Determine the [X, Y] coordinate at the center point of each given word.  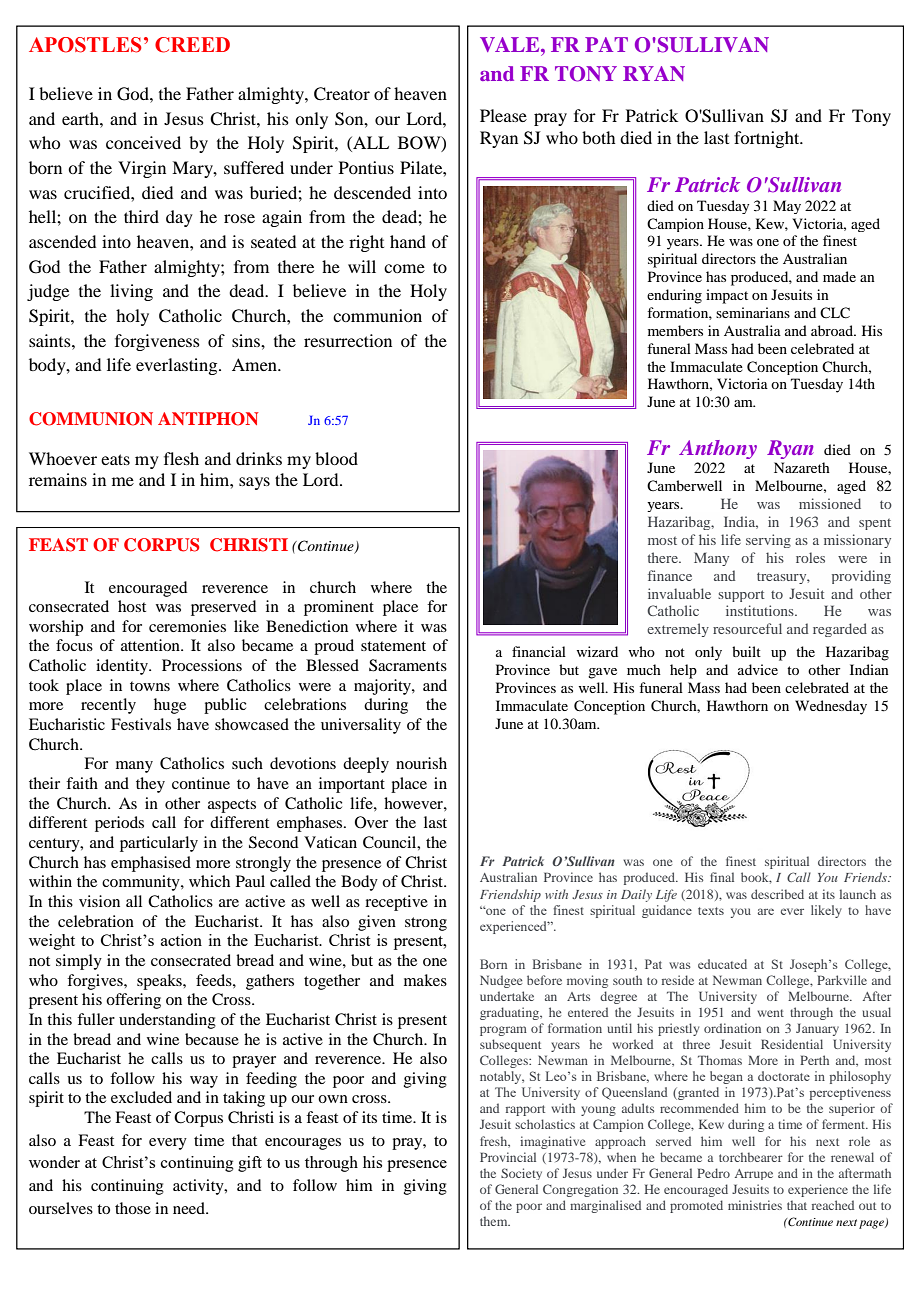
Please [503, 115]
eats [115, 459]
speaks [160, 982]
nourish [421, 763]
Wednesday [831, 707]
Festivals [141, 724]
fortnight [768, 139]
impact [727, 296]
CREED [192, 45]
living [131, 292]
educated [722, 964]
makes [425, 980]
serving [768, 541]
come [404, 268]
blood [336, 458]
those [133, 1208]
